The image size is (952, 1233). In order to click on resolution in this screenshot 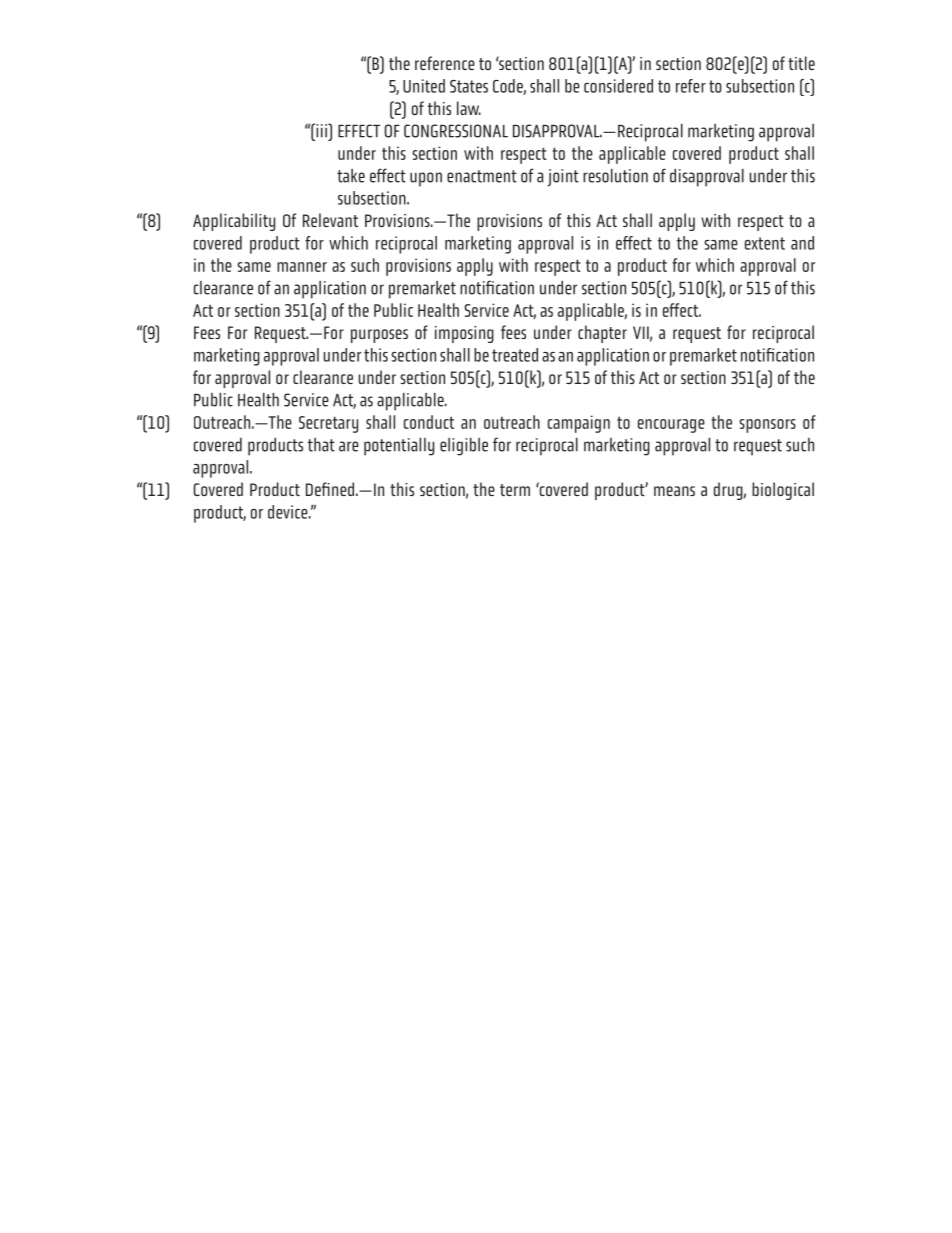, I will do `click(615, 176)`.
